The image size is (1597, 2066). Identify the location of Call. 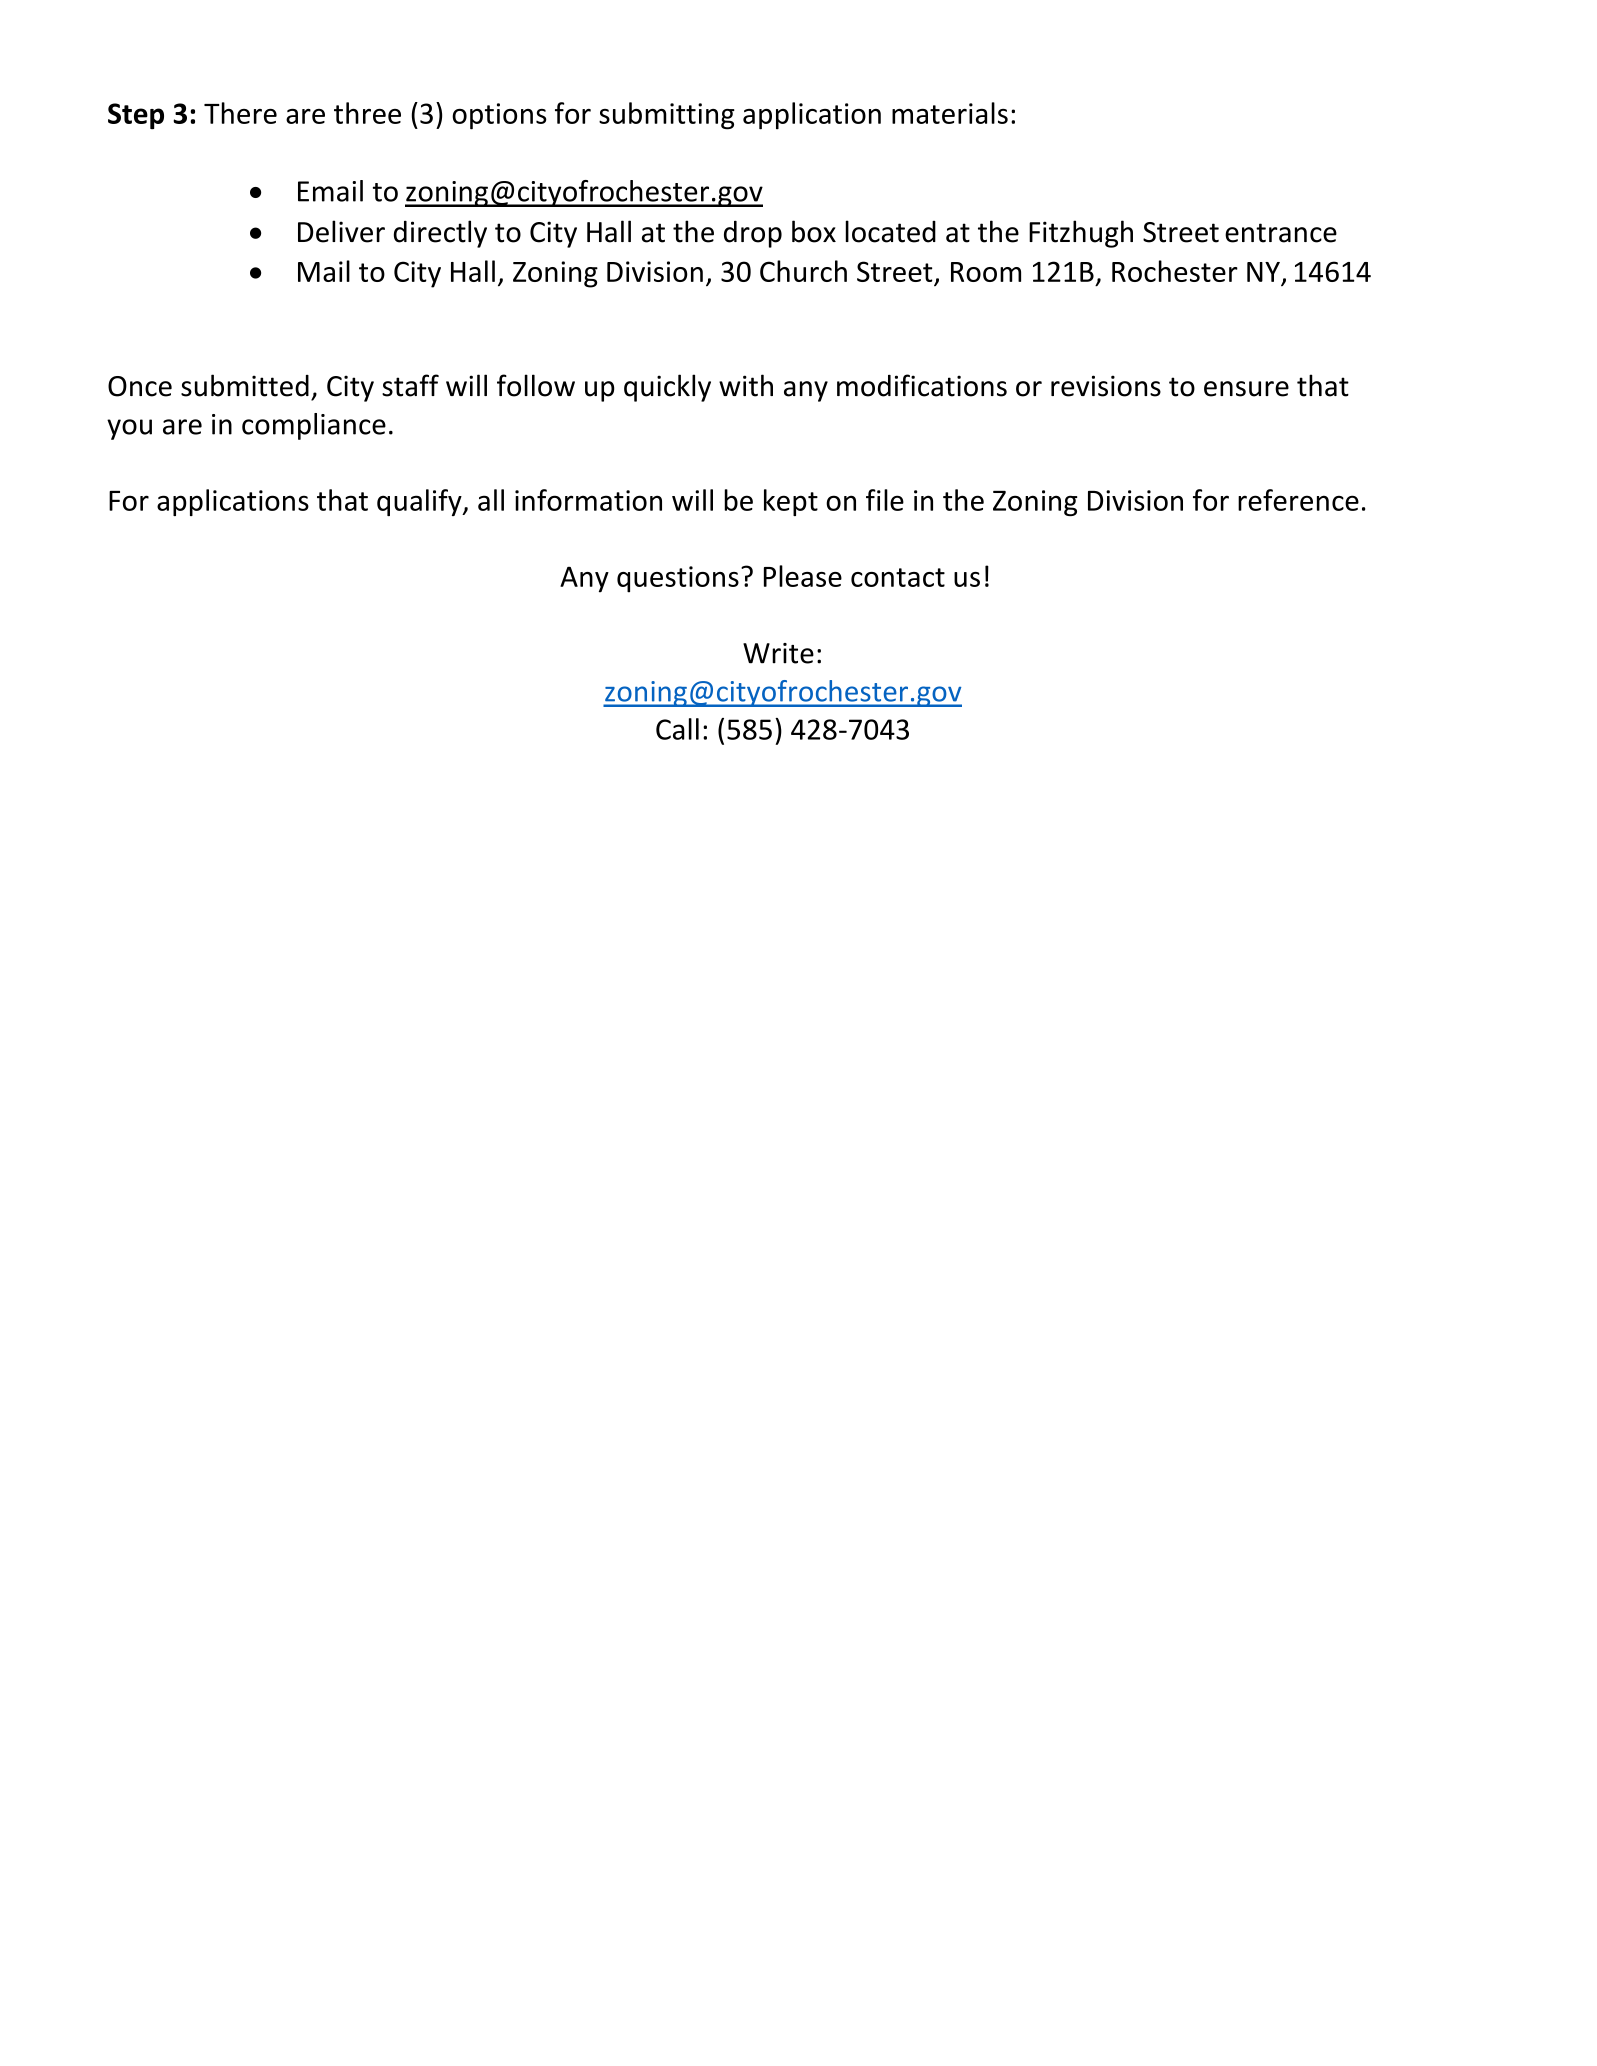
(677, 729).
